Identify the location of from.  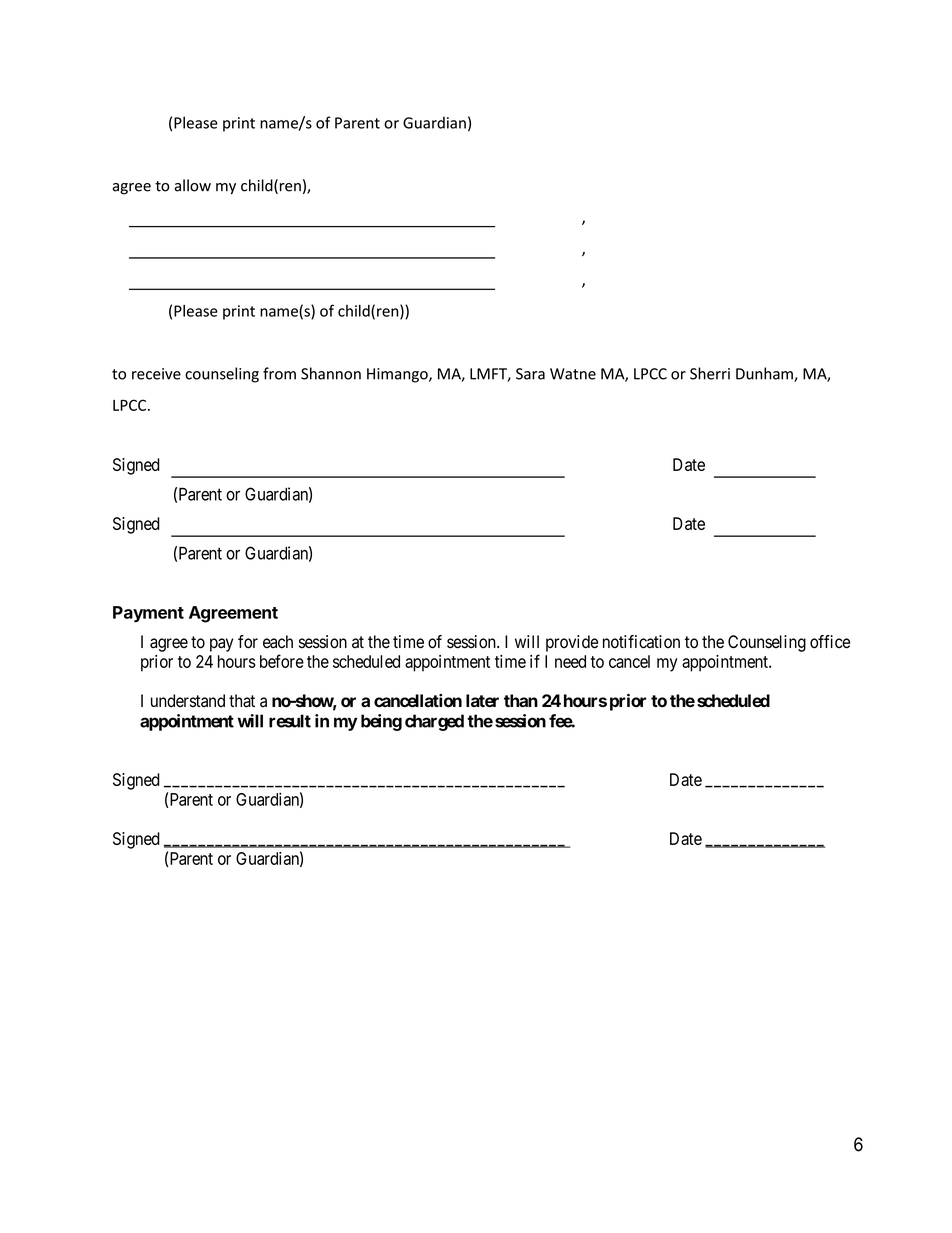
(279, 373).
